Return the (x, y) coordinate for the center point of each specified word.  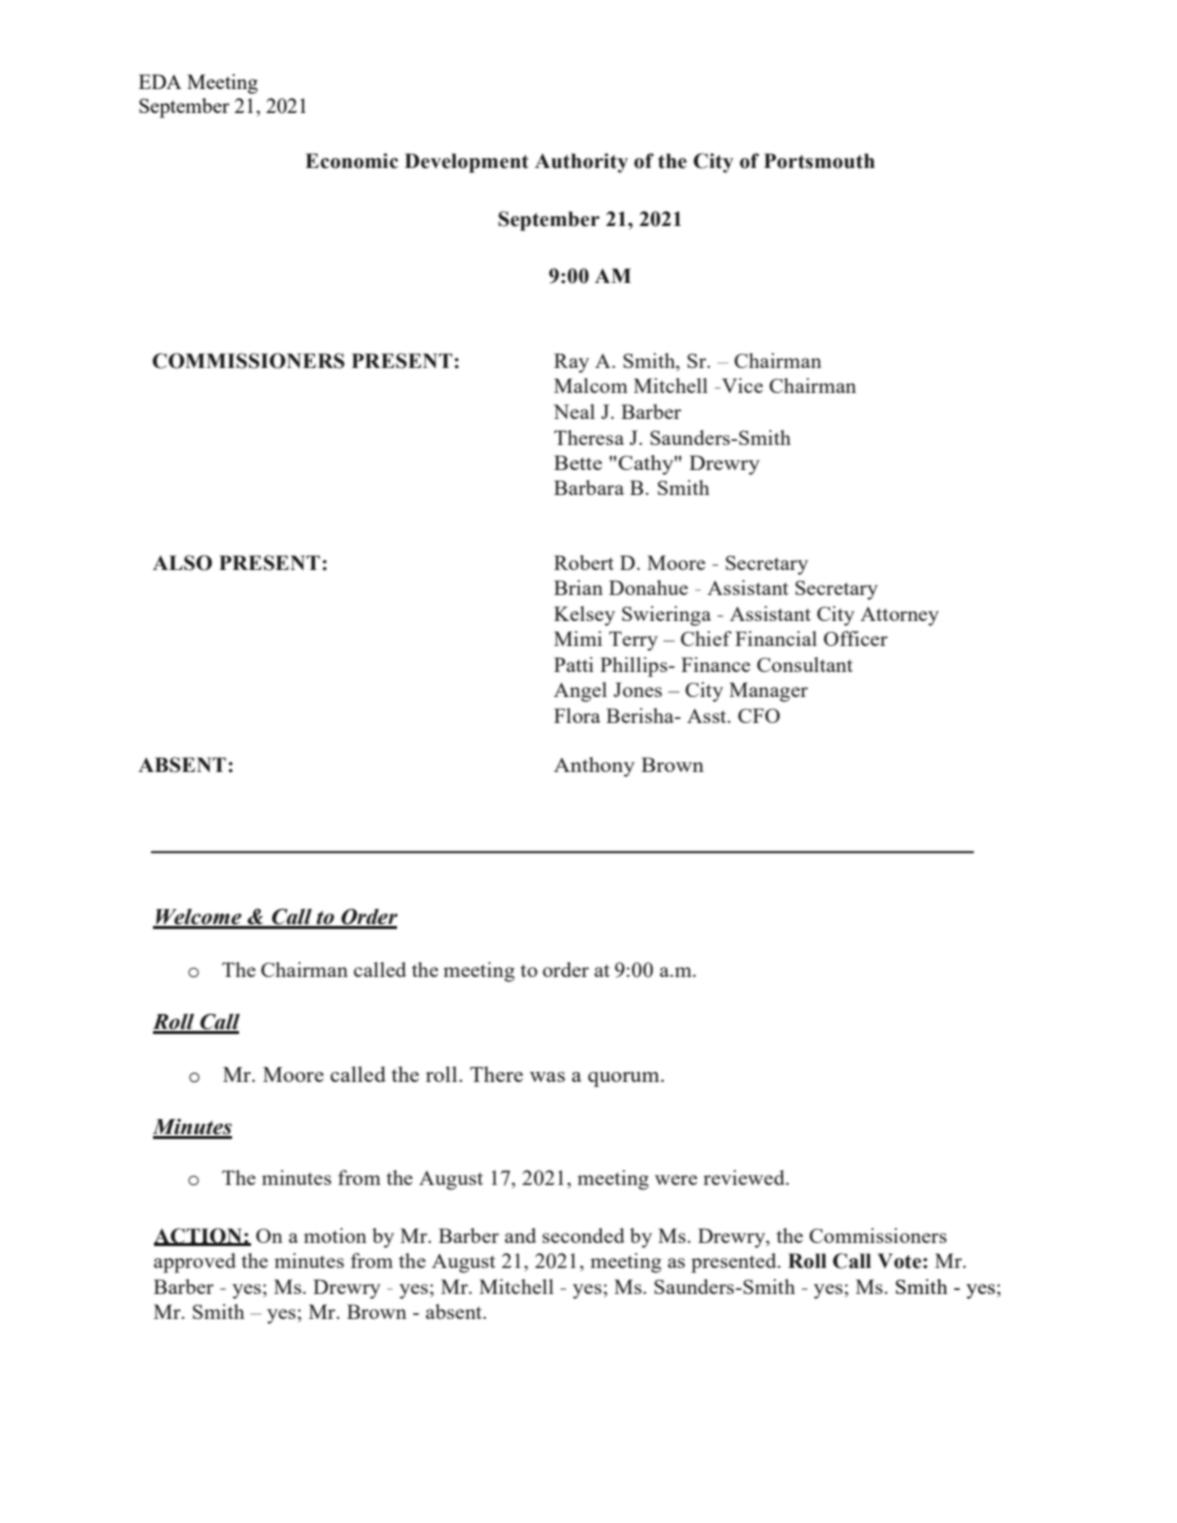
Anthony (594, 767)
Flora (577, 715)
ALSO (182, 563)
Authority (581, 163)
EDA (160, 81)
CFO (759, 715)
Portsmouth (819, 161)
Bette (578, 462)
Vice (741, 385)
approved (195, 1263)
